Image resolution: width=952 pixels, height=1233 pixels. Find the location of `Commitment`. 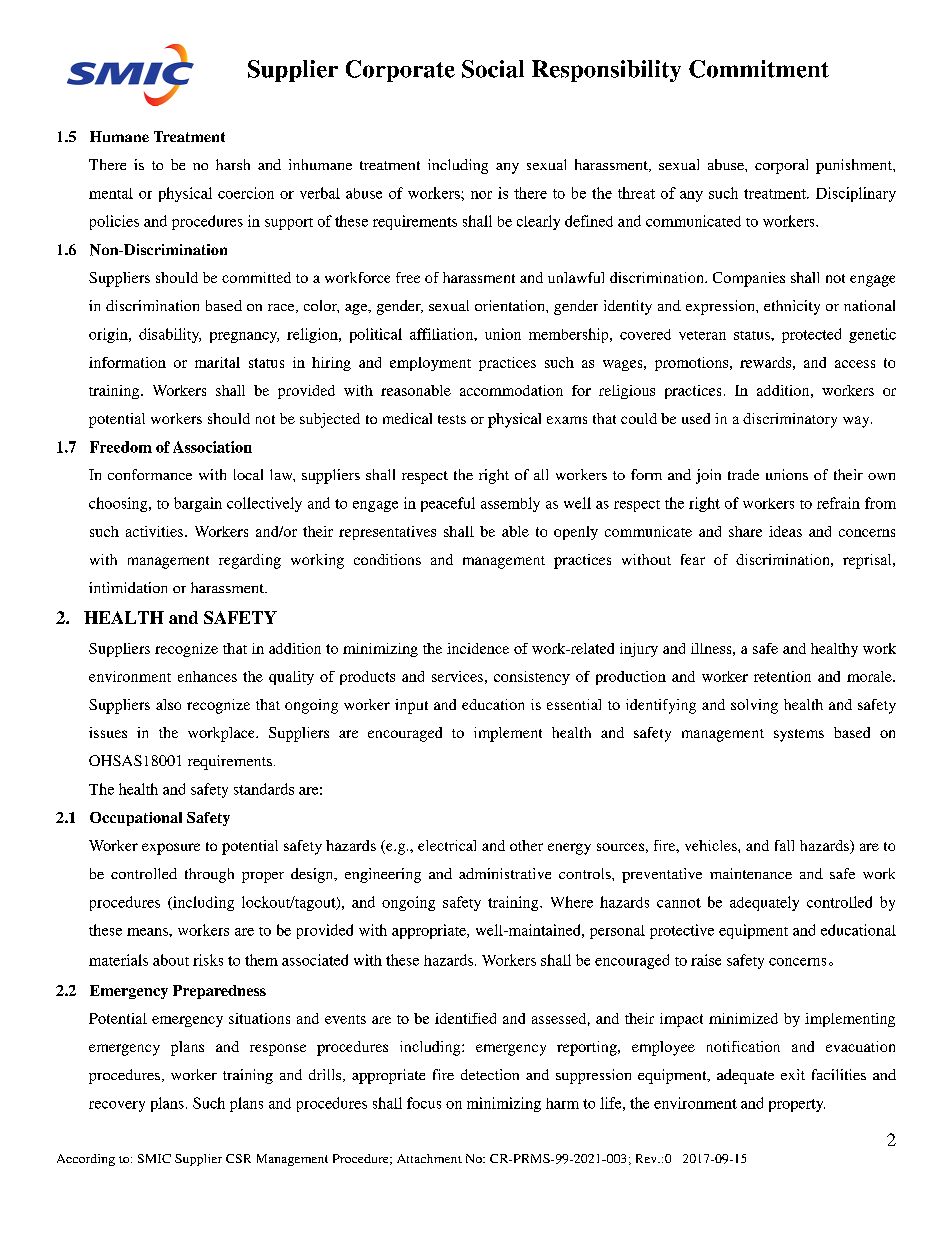

Commitment is located at coordinates (759, 69).
